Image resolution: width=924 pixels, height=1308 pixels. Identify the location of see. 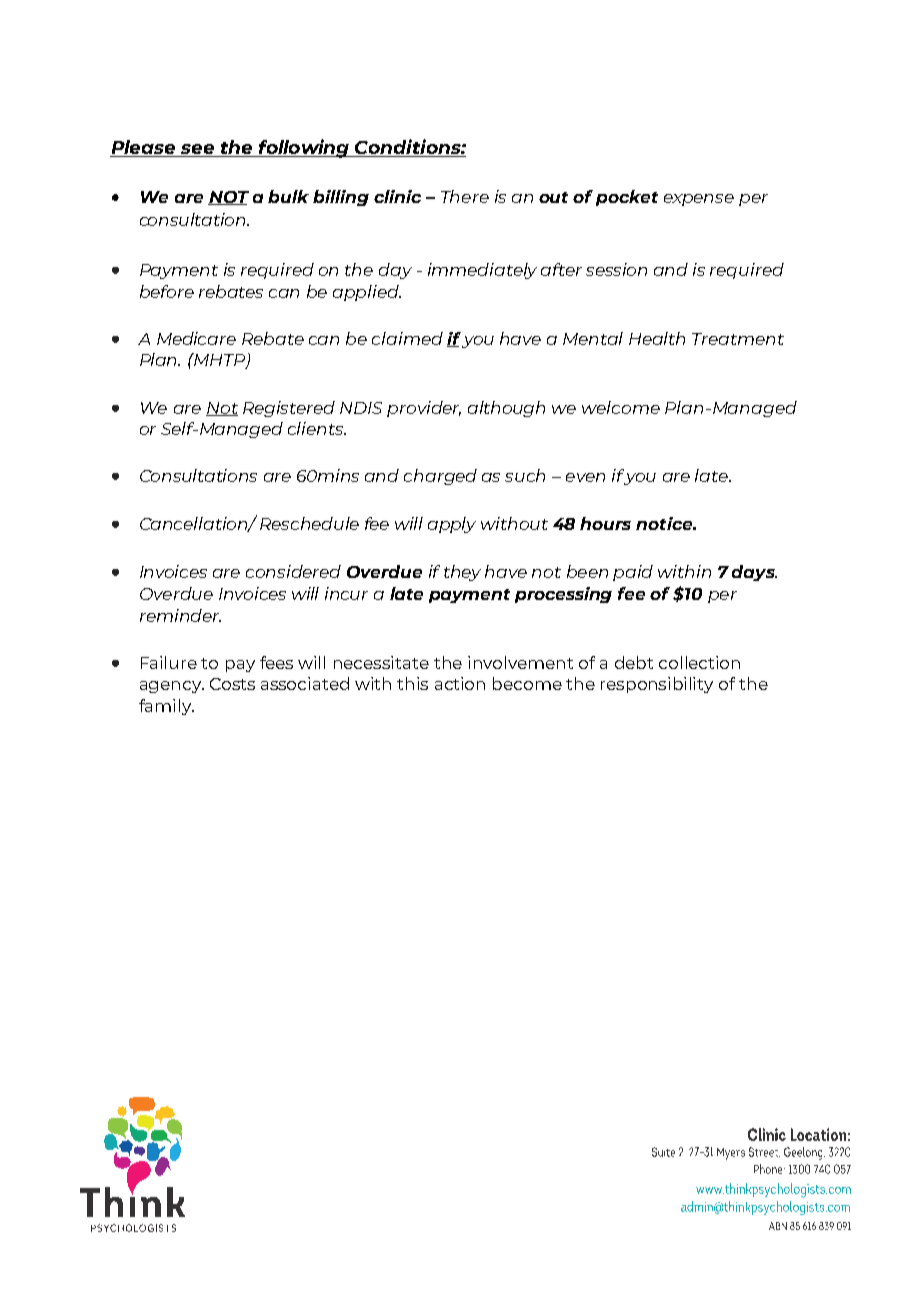
(198, 150).
